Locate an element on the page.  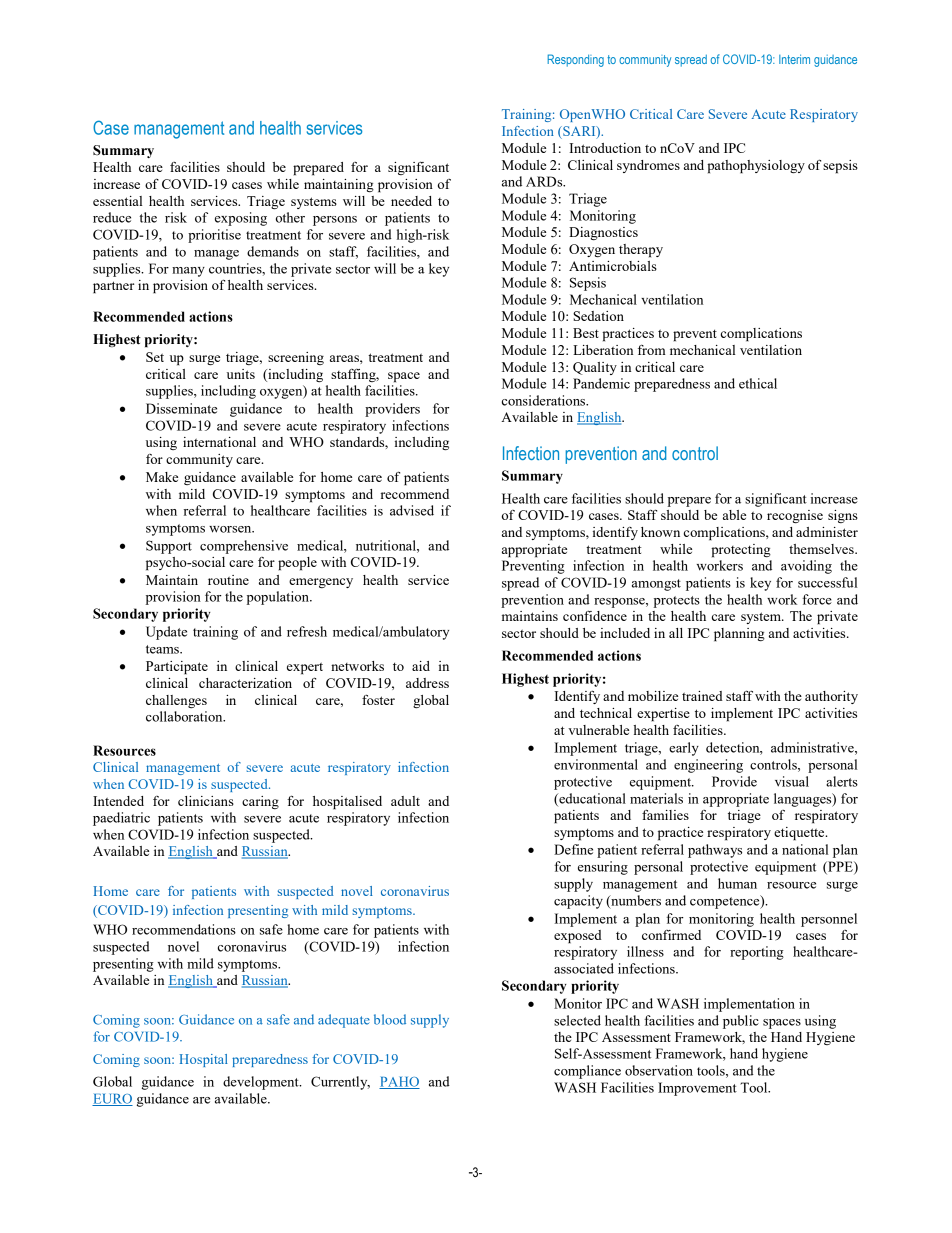
many is located at coordinates (188, 272).
